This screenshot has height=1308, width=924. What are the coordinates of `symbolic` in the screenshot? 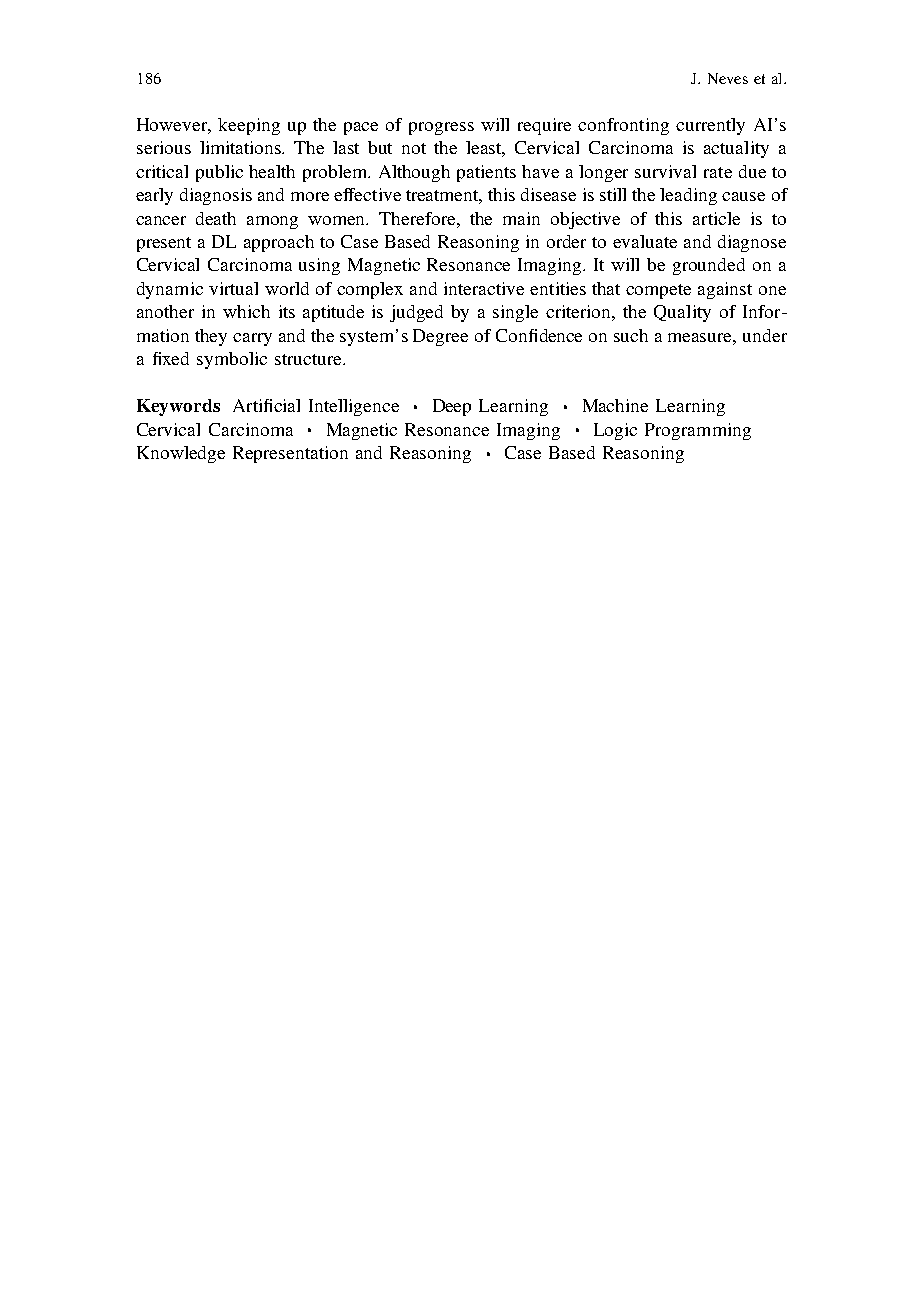 It's located at (232, 360).
